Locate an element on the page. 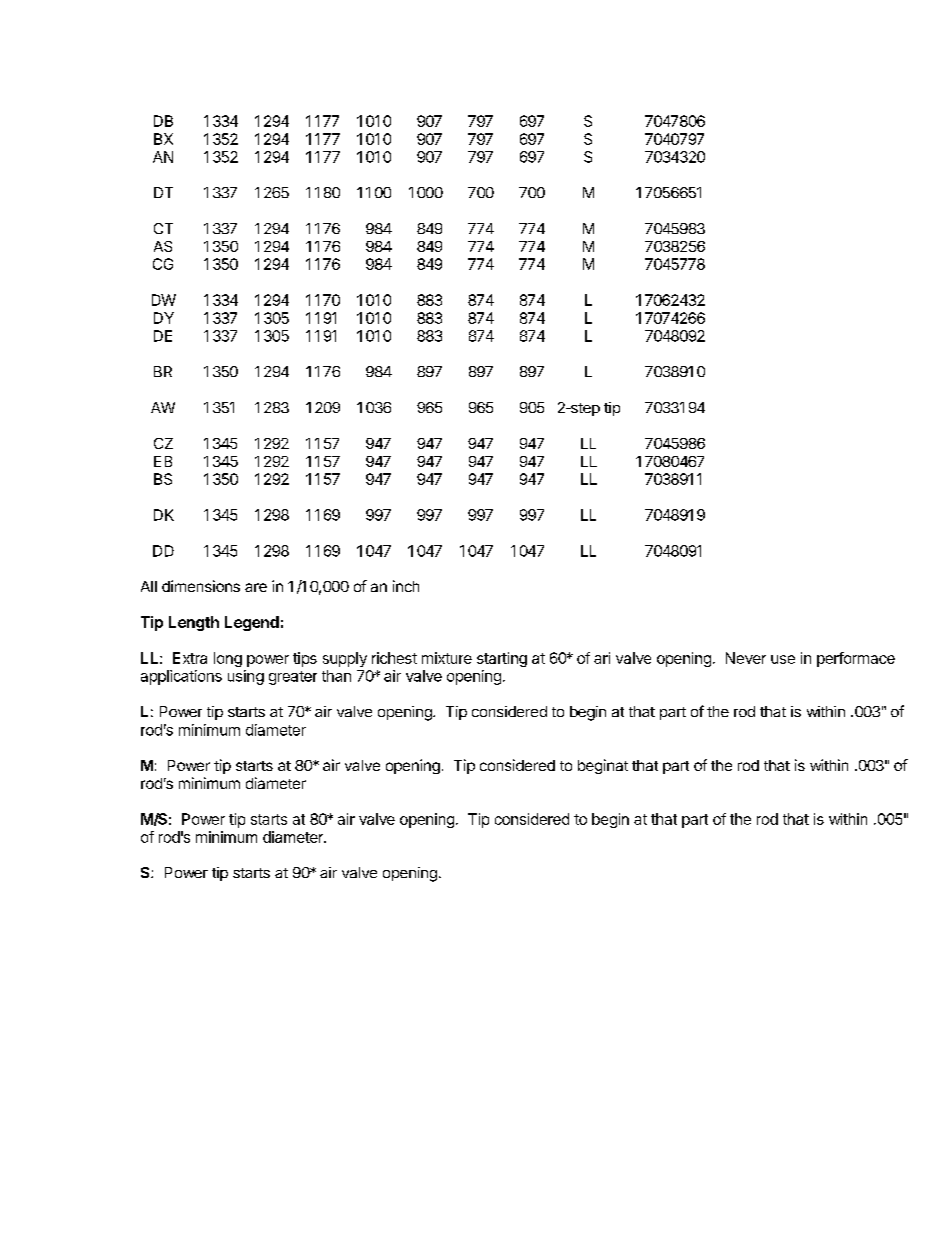  inch is located at coordinates (406, 586).
